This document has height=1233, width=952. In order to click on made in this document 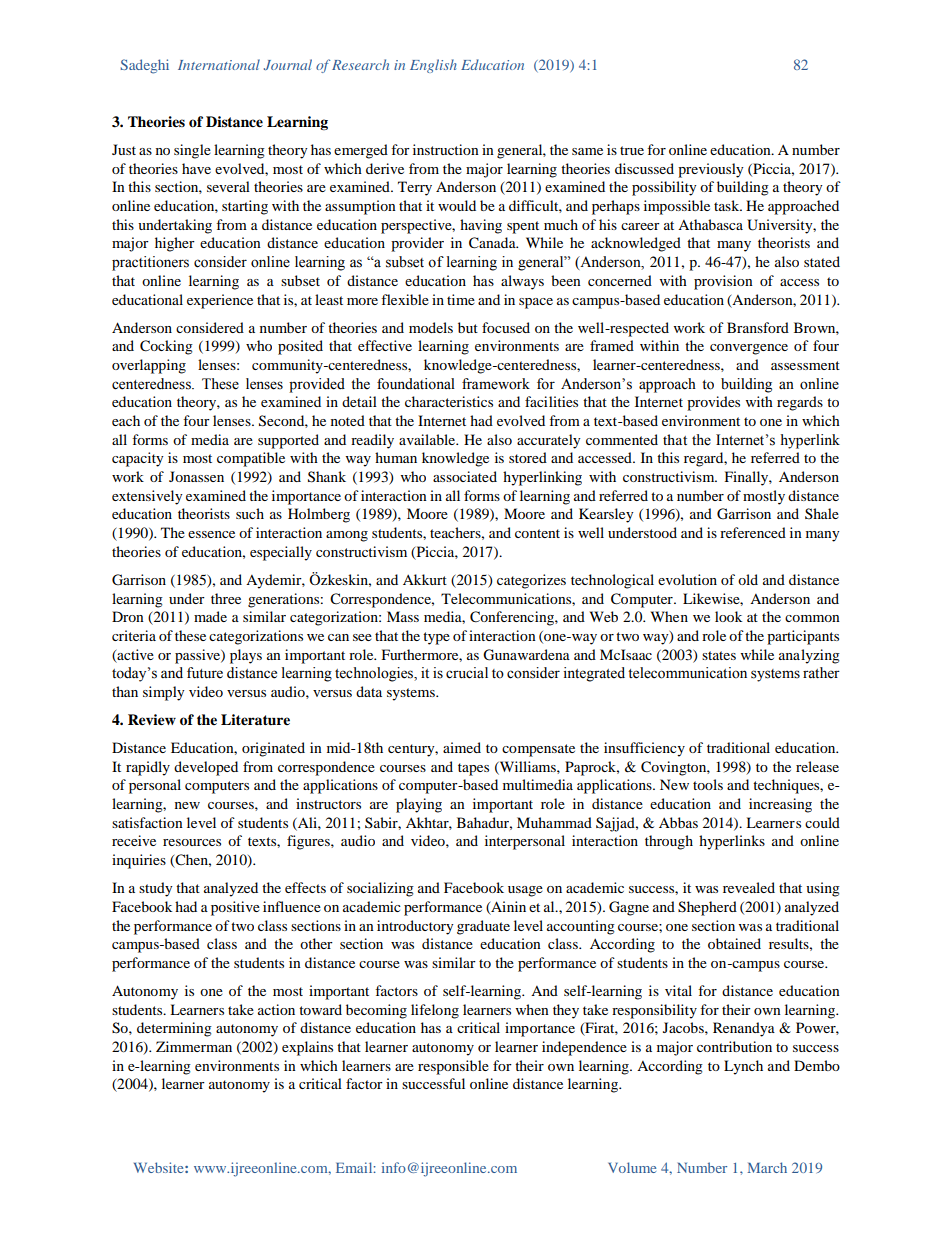, I will do `click(210, 616)`.
